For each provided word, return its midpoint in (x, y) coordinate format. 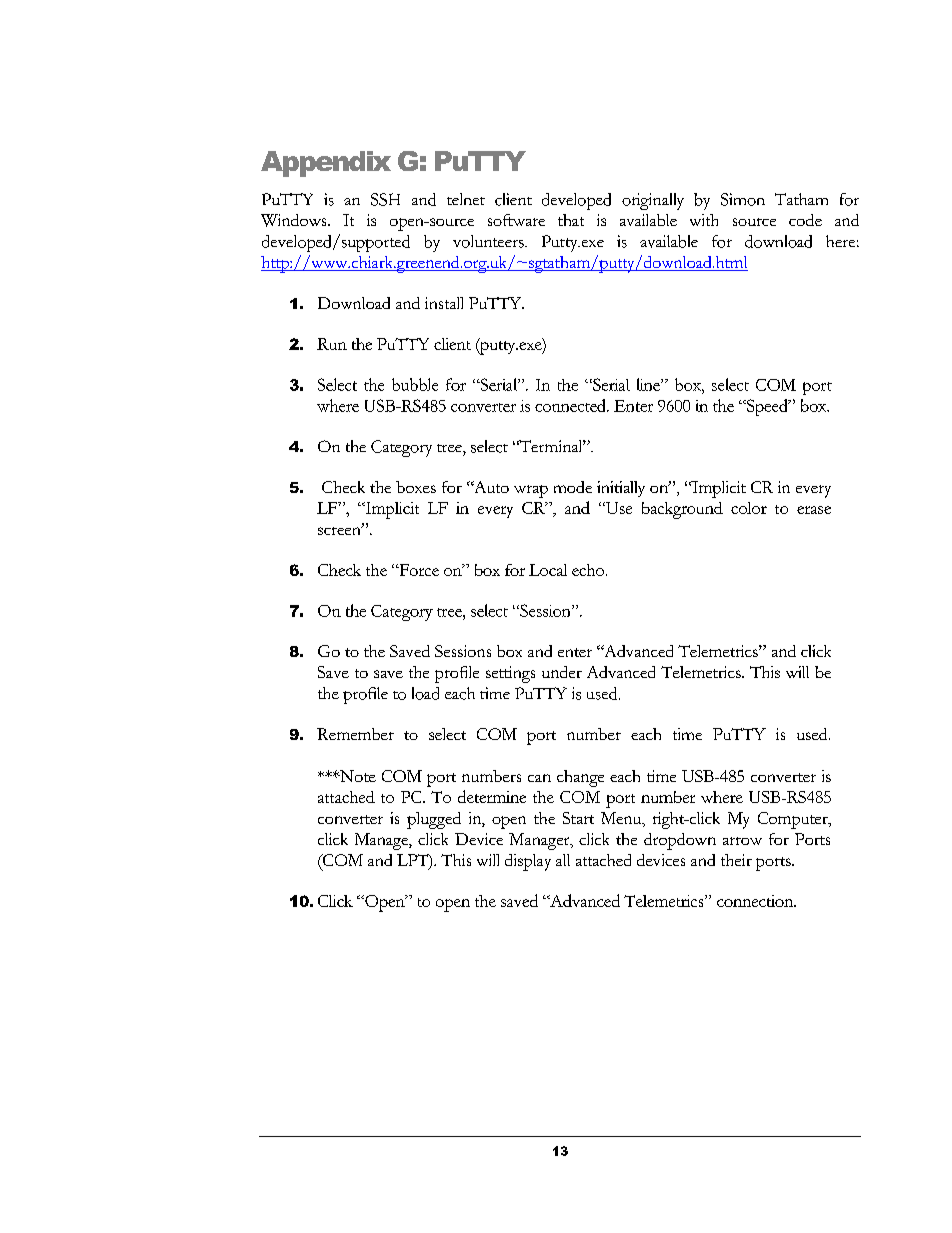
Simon (743, 199)
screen (340, 529)
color (749, 508)
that (571, 220)
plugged (434, 820)
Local (548, 570)
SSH (385, 199)
